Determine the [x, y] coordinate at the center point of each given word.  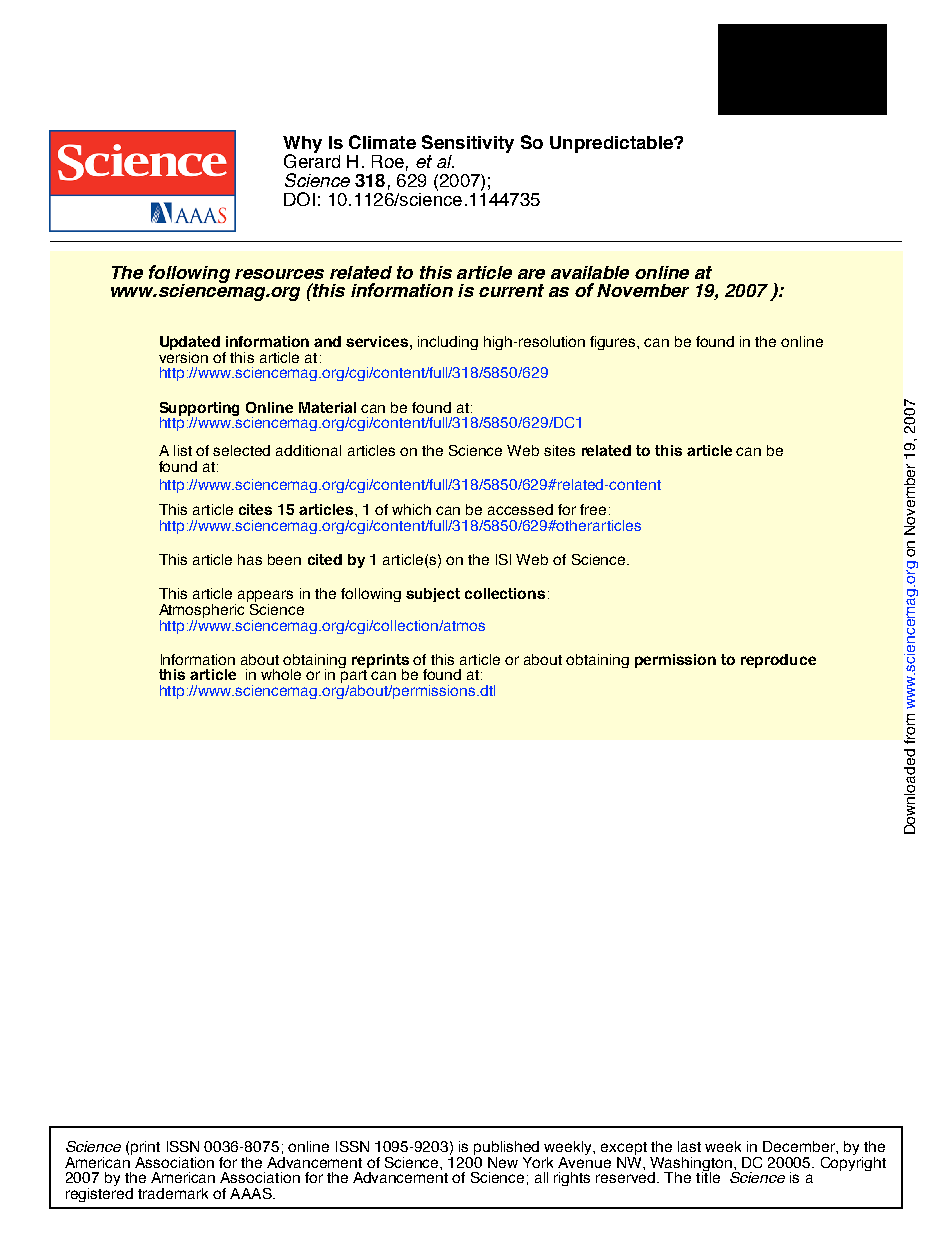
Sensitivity [468, 145]
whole [281, 674]
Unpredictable [612, 144]
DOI [299, 199]
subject [433, 595]
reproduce [778, 661]
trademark [173, 1193]
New [503, 1162]
